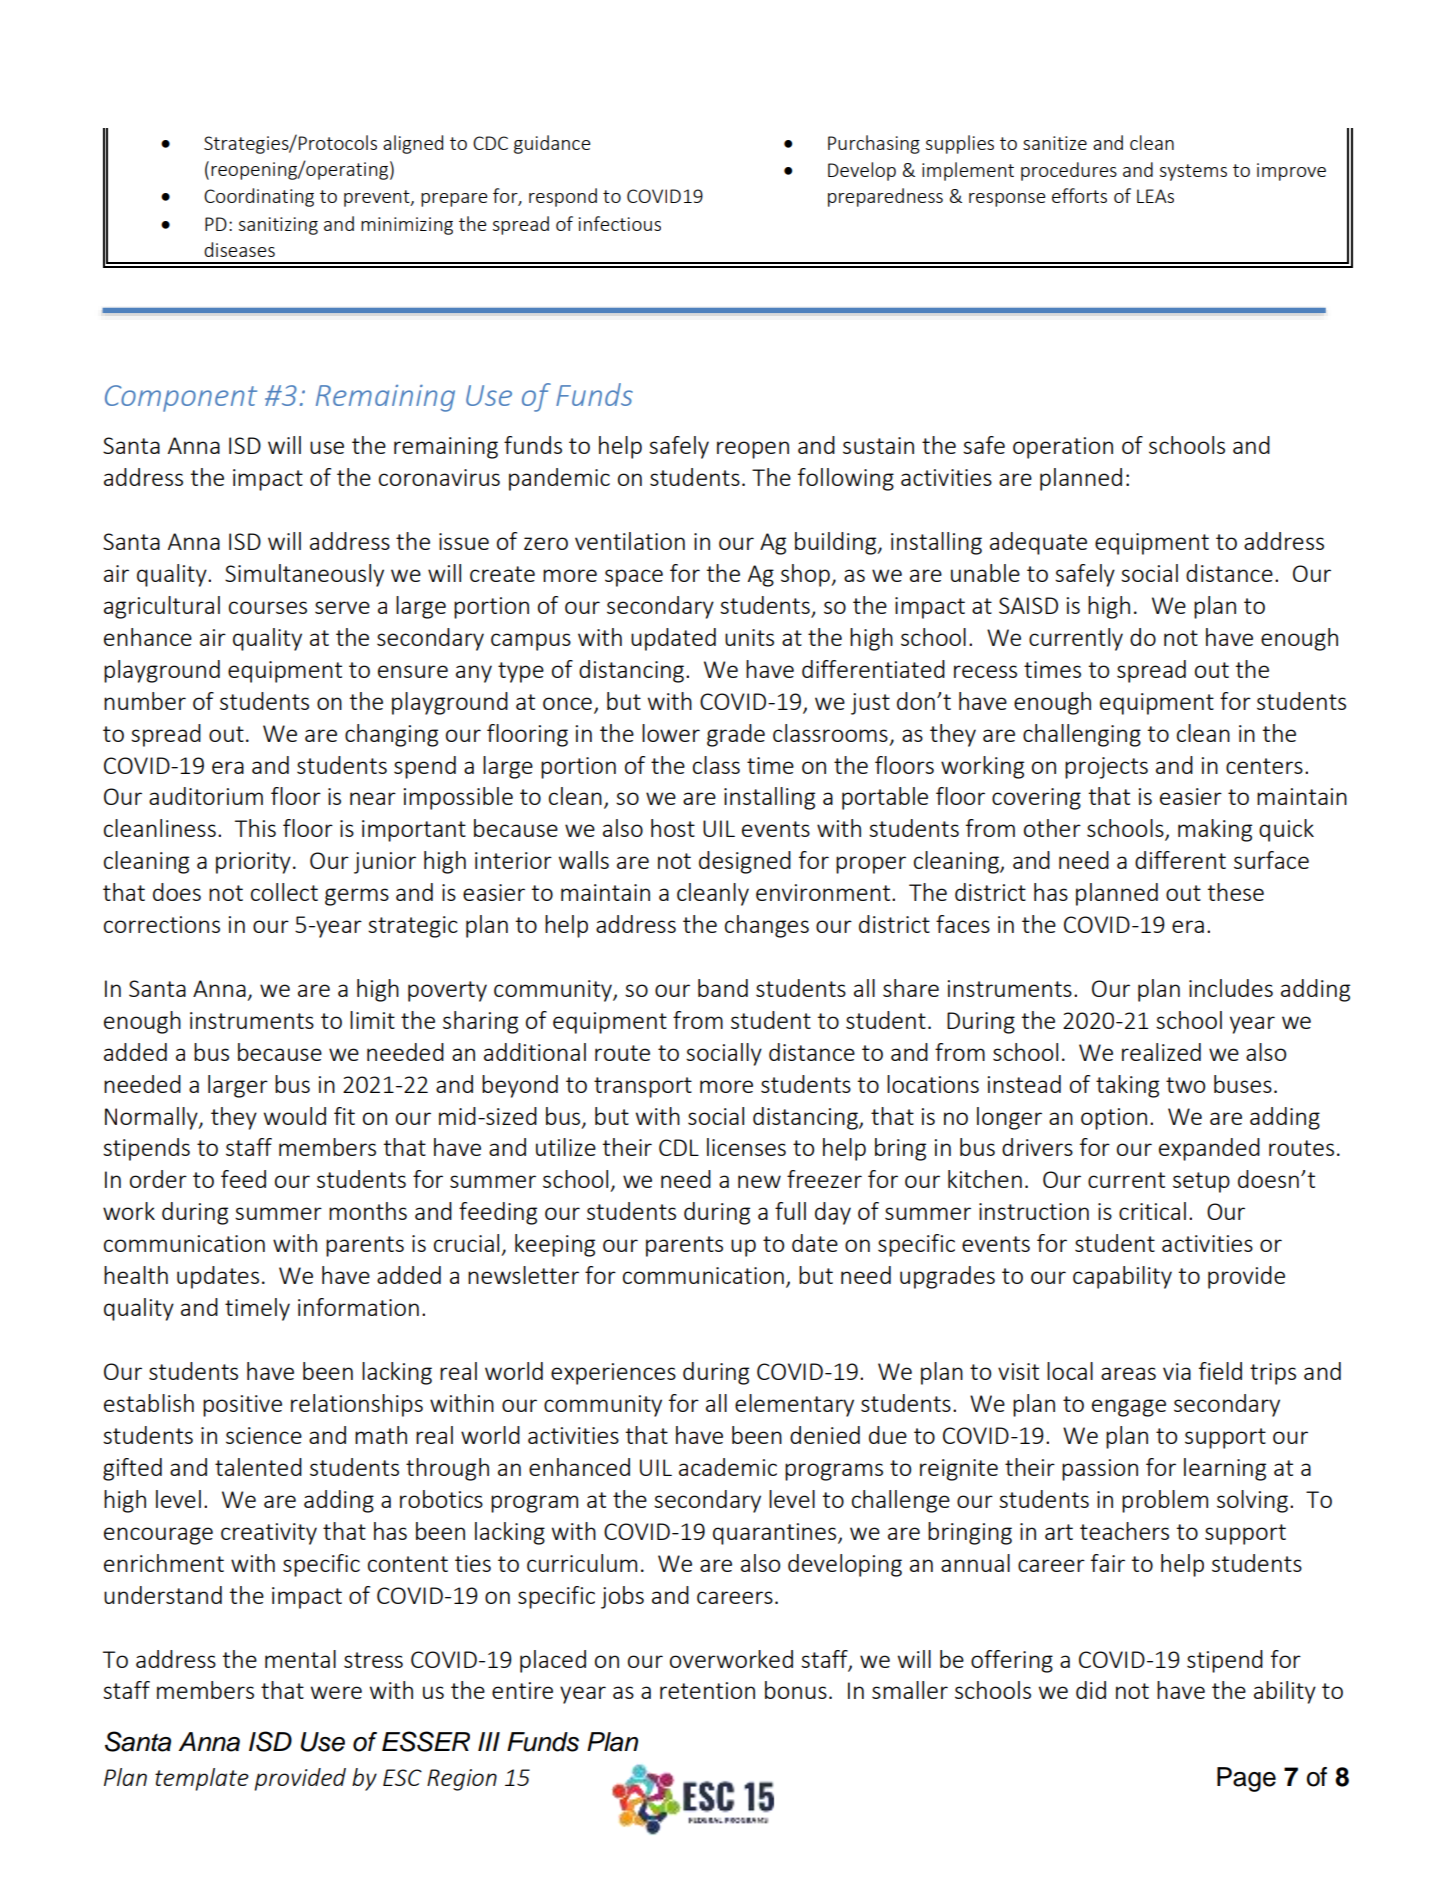 The width and height of the screenshot is (1455, 1883). What do you see at coordinates (284, 892) in the screenshot?
I see `collect` at bounding box center [284, 892].
